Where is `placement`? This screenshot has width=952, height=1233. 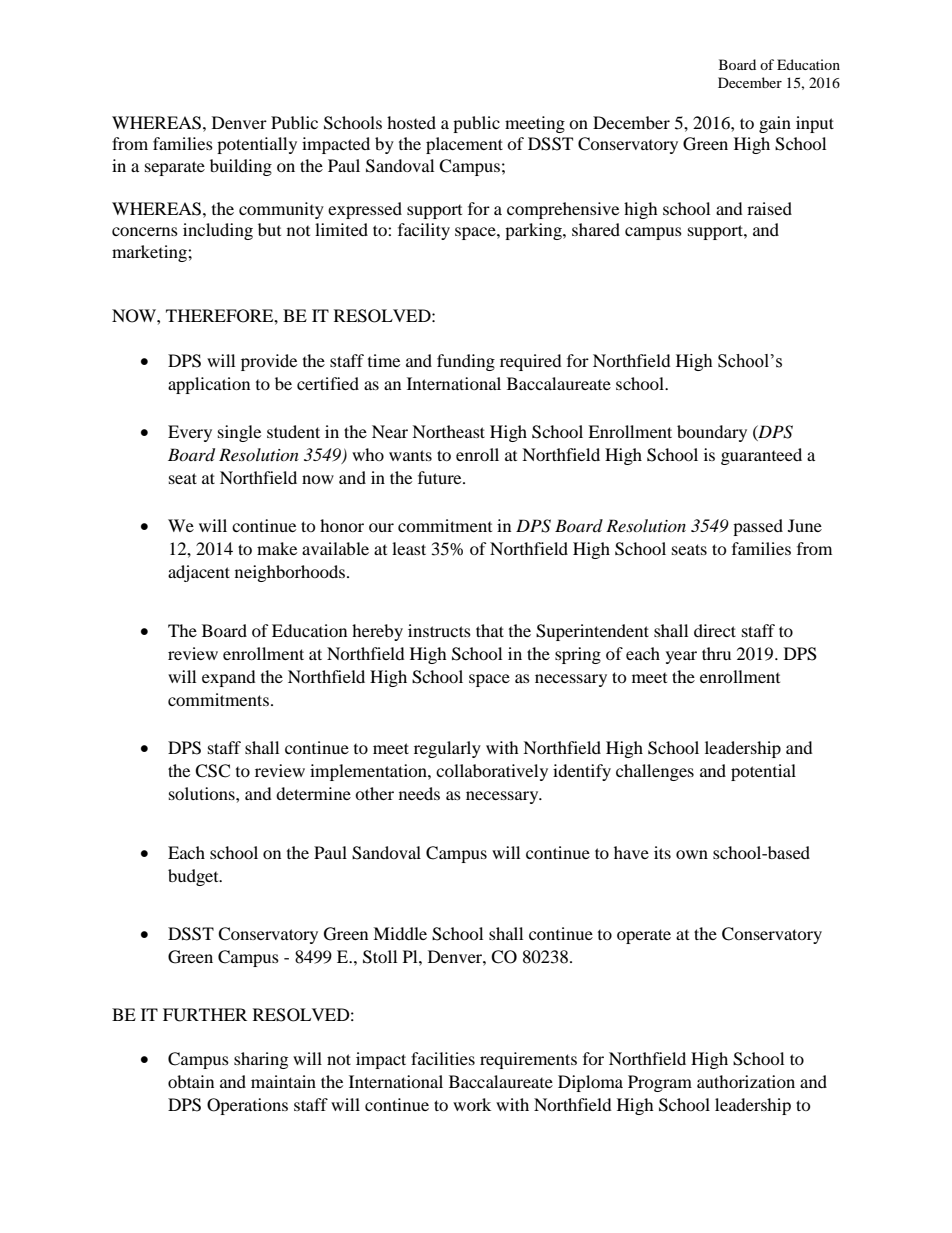
placement is located at coordinates (464, 145).
